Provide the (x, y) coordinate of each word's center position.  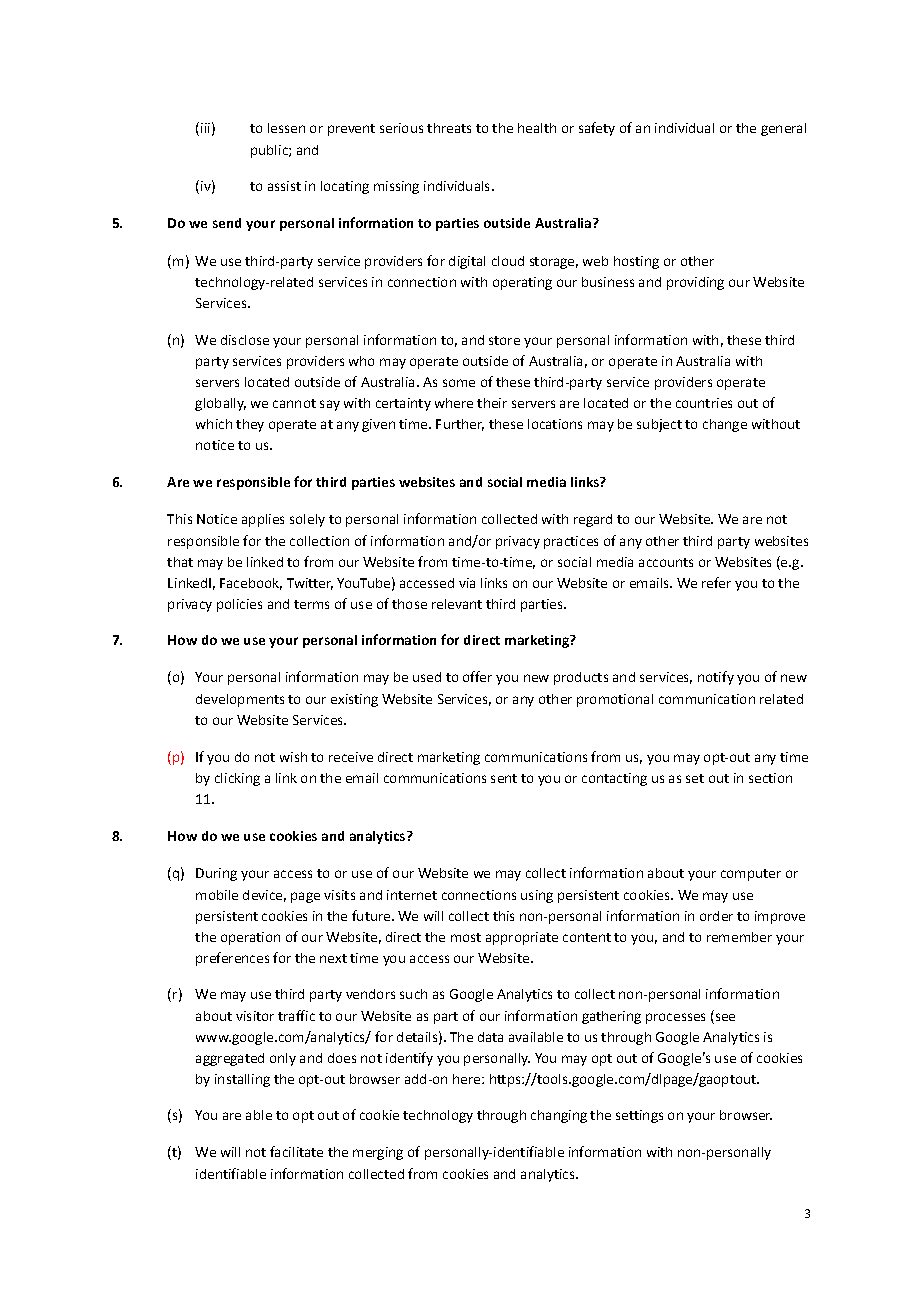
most (466, 937)
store (504, 340)
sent (504, 778)
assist (284, 186)
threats (449, 128)
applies (263, 520)
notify (716, 678)
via (467, 583)
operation (250, 938)
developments (240, 700)
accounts (666, 562)
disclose (245, 340)
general (783, 129)
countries (704, 403)
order (716, 916)
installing (242, 1080)
